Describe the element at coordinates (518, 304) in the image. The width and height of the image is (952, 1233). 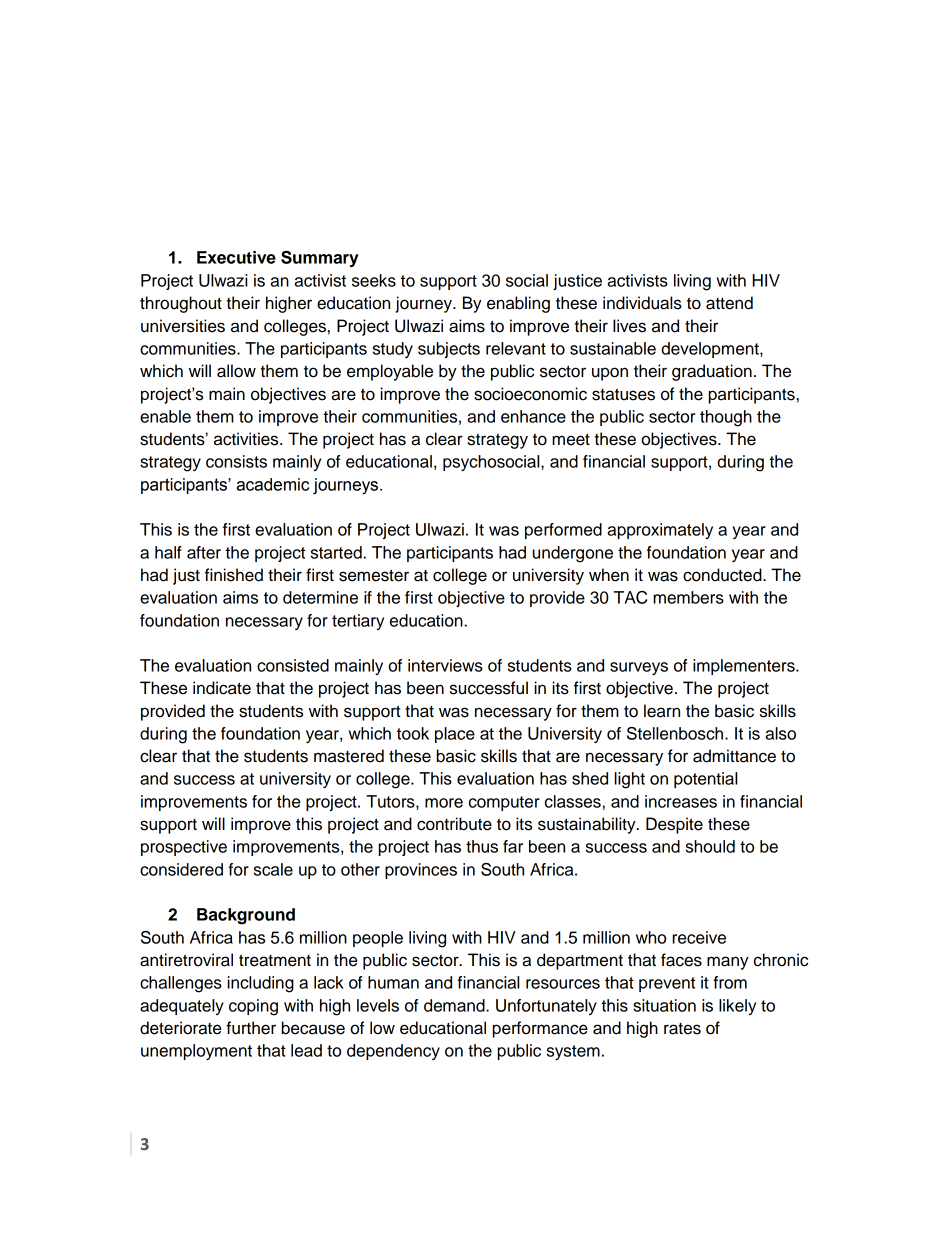
I see `enabling` at that location.
